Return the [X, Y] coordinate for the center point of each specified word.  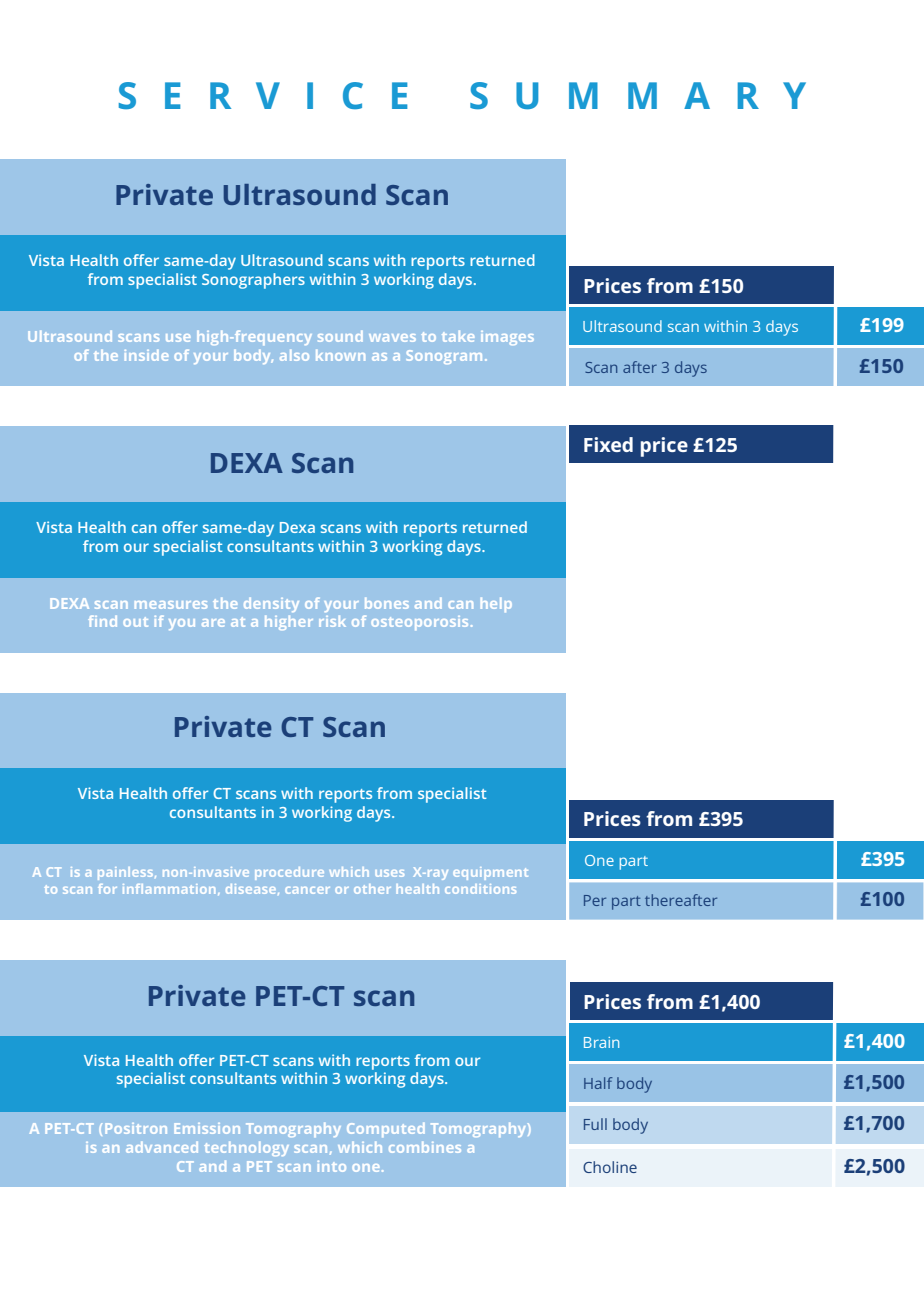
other [372, 889]
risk [332, 621]
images [507, 338]
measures [171, 605]
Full [595, 1124]
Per [595, 900]
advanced [162, 1147]
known [340, 355]
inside [146, 355]
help [496, 605]
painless [127, 873]
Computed [386, 1130]
